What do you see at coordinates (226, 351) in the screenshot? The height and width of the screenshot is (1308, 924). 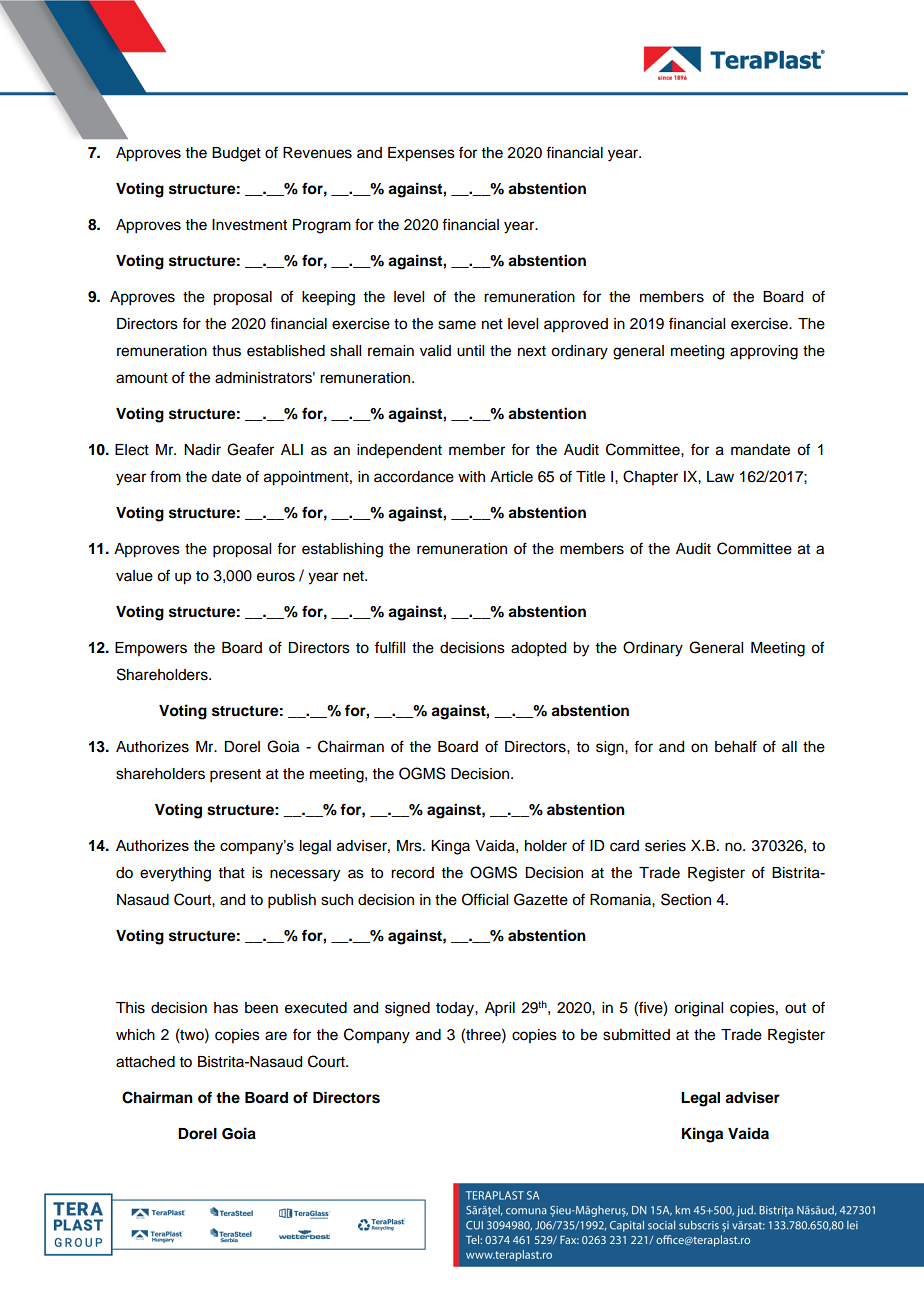 I see `thus` at bounding box center [226, 351].
